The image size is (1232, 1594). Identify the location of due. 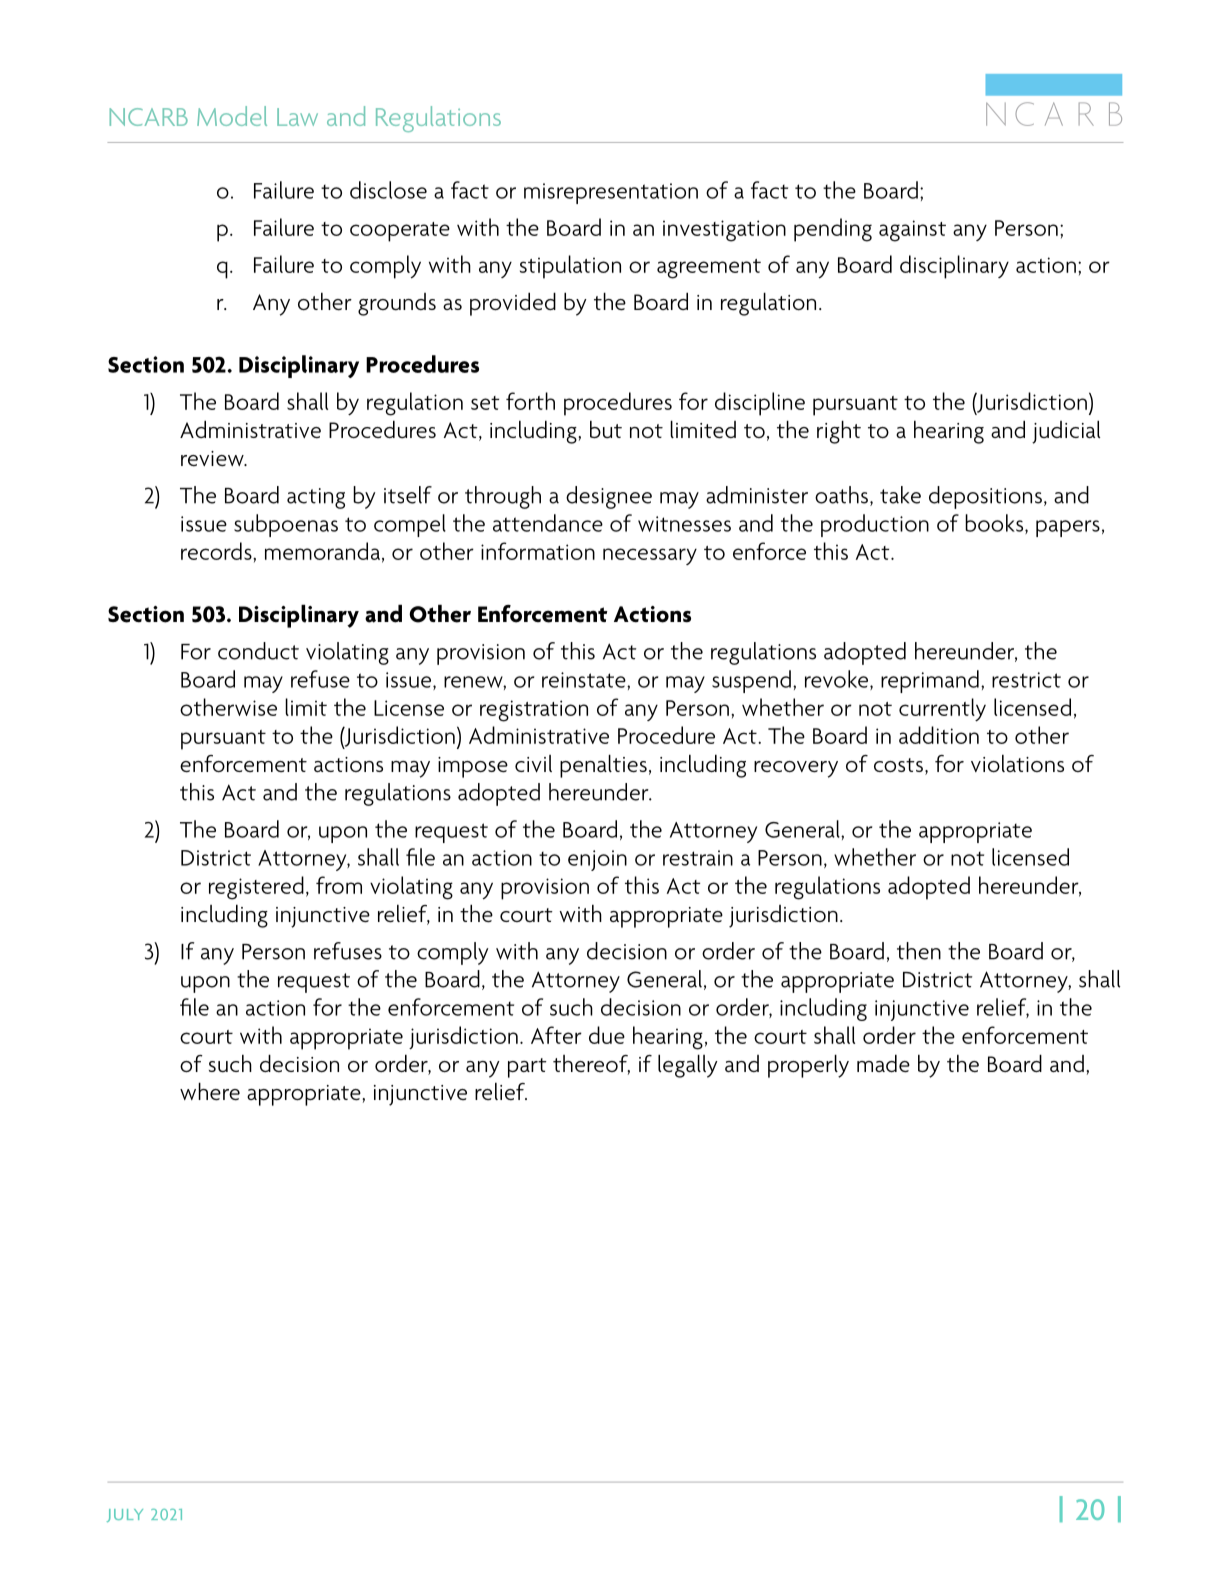
(607, 1035).
